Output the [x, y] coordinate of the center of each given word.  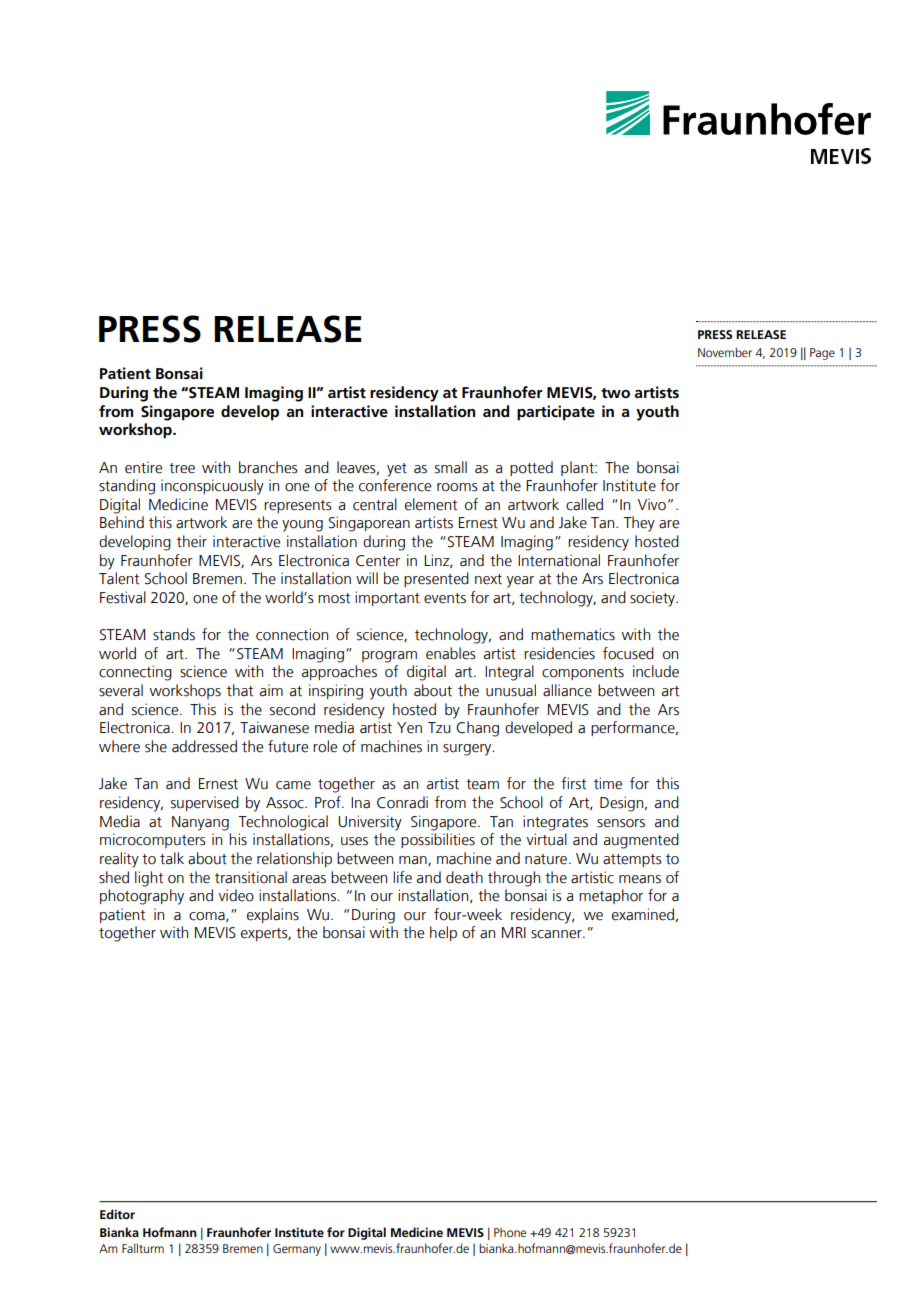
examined [643, 914]
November [725, 352]
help [443, 933]
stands [174, 634]
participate [556, 413]
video [236, 895]
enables [451, 653]
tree [182, 468]
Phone [510, 1232]
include [656, 671]
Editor [117, 1214]
